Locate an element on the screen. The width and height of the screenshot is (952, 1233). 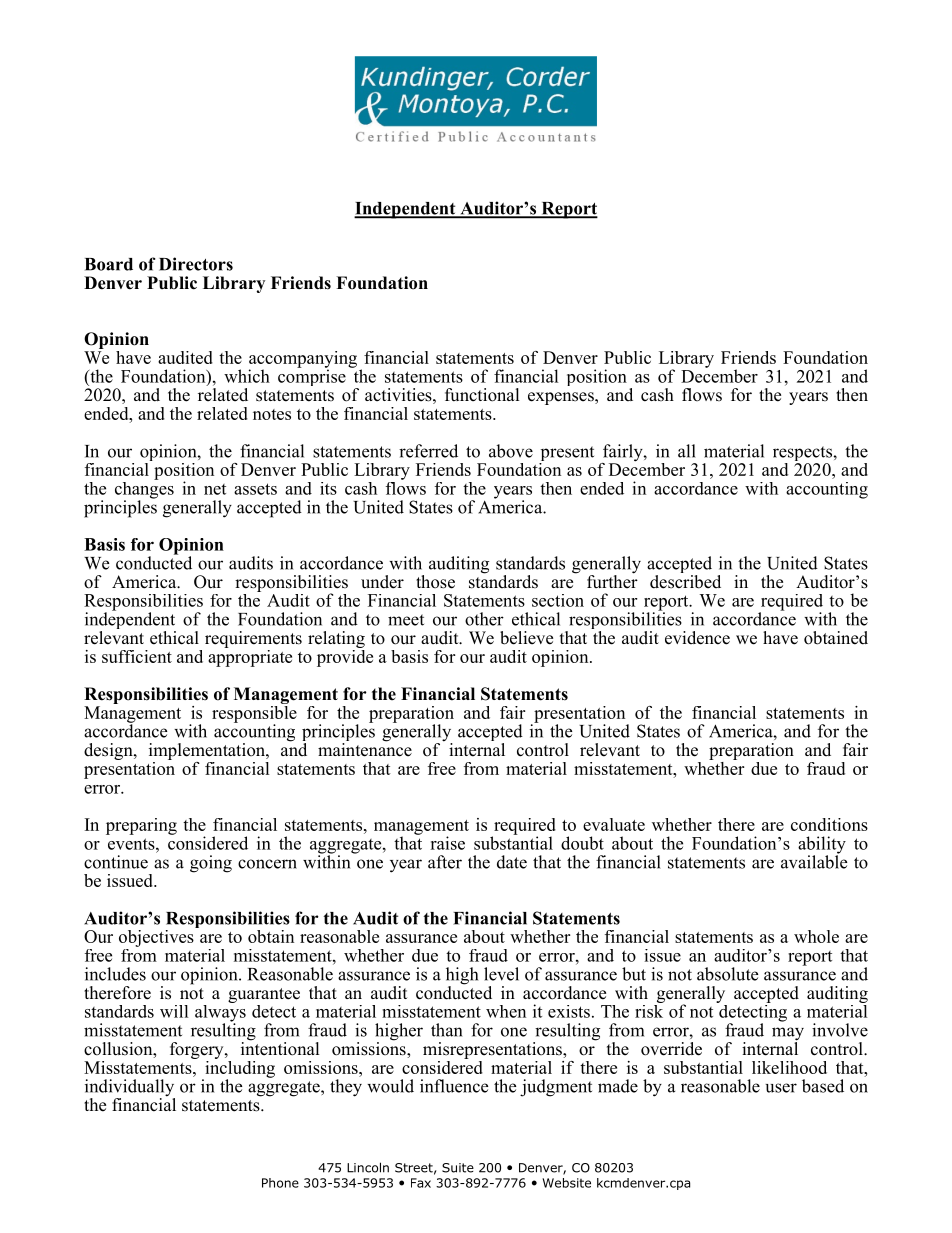
Phone is located at coordinates (280, 1183).
